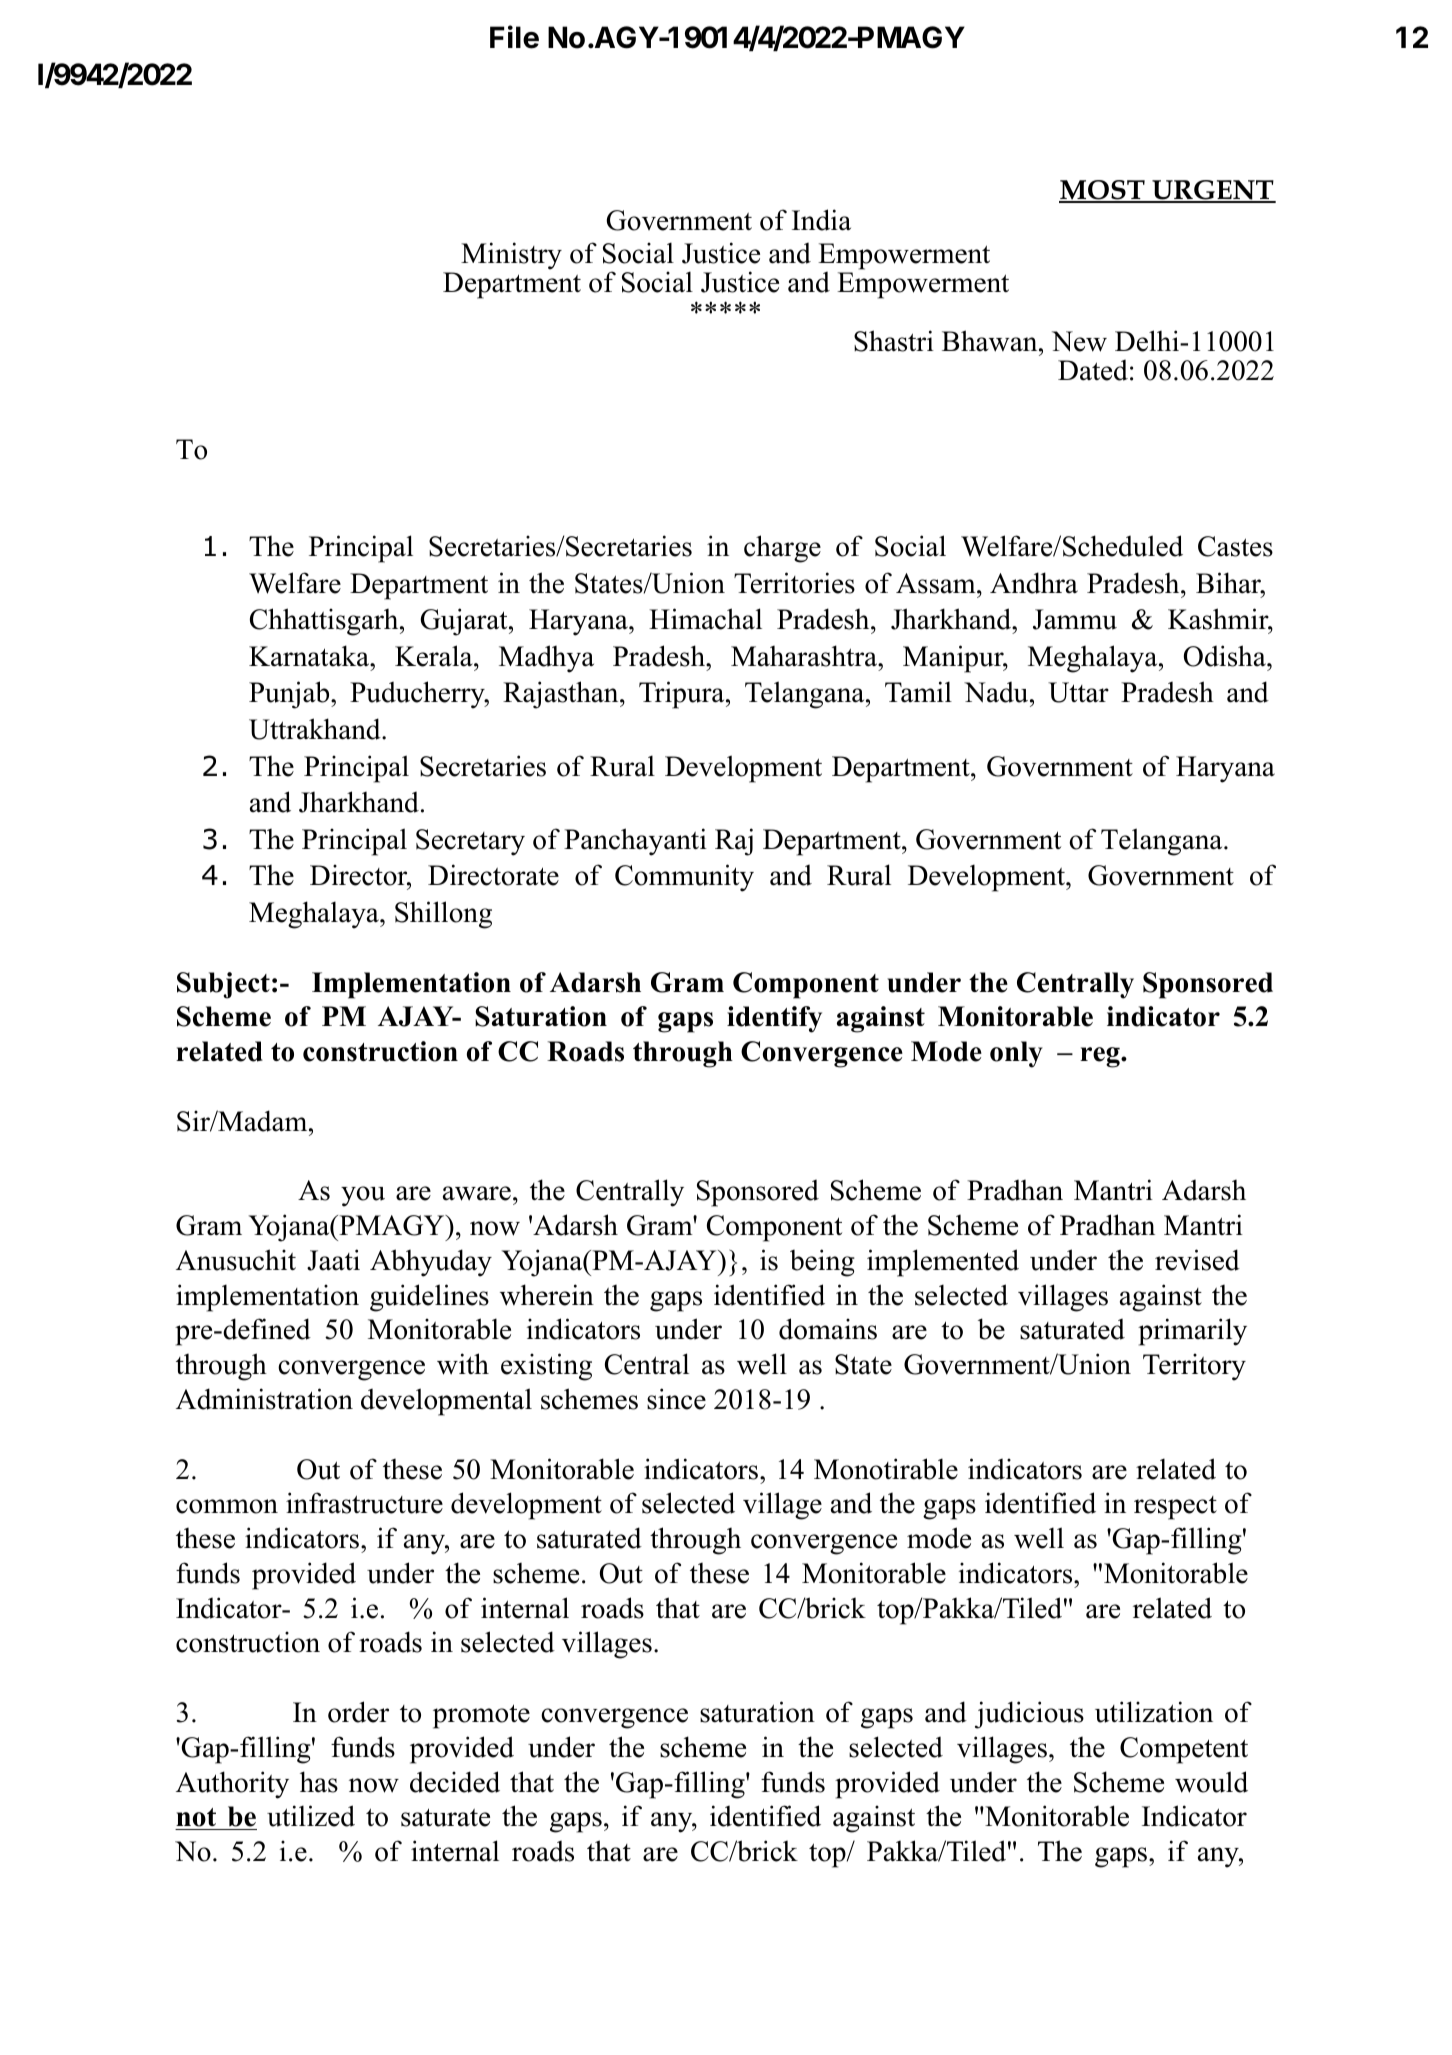 The image size is (1452, 2055). What do you see at coordinates (821, 220) in the image?
I see `India` at bounding box center [821, 220].
